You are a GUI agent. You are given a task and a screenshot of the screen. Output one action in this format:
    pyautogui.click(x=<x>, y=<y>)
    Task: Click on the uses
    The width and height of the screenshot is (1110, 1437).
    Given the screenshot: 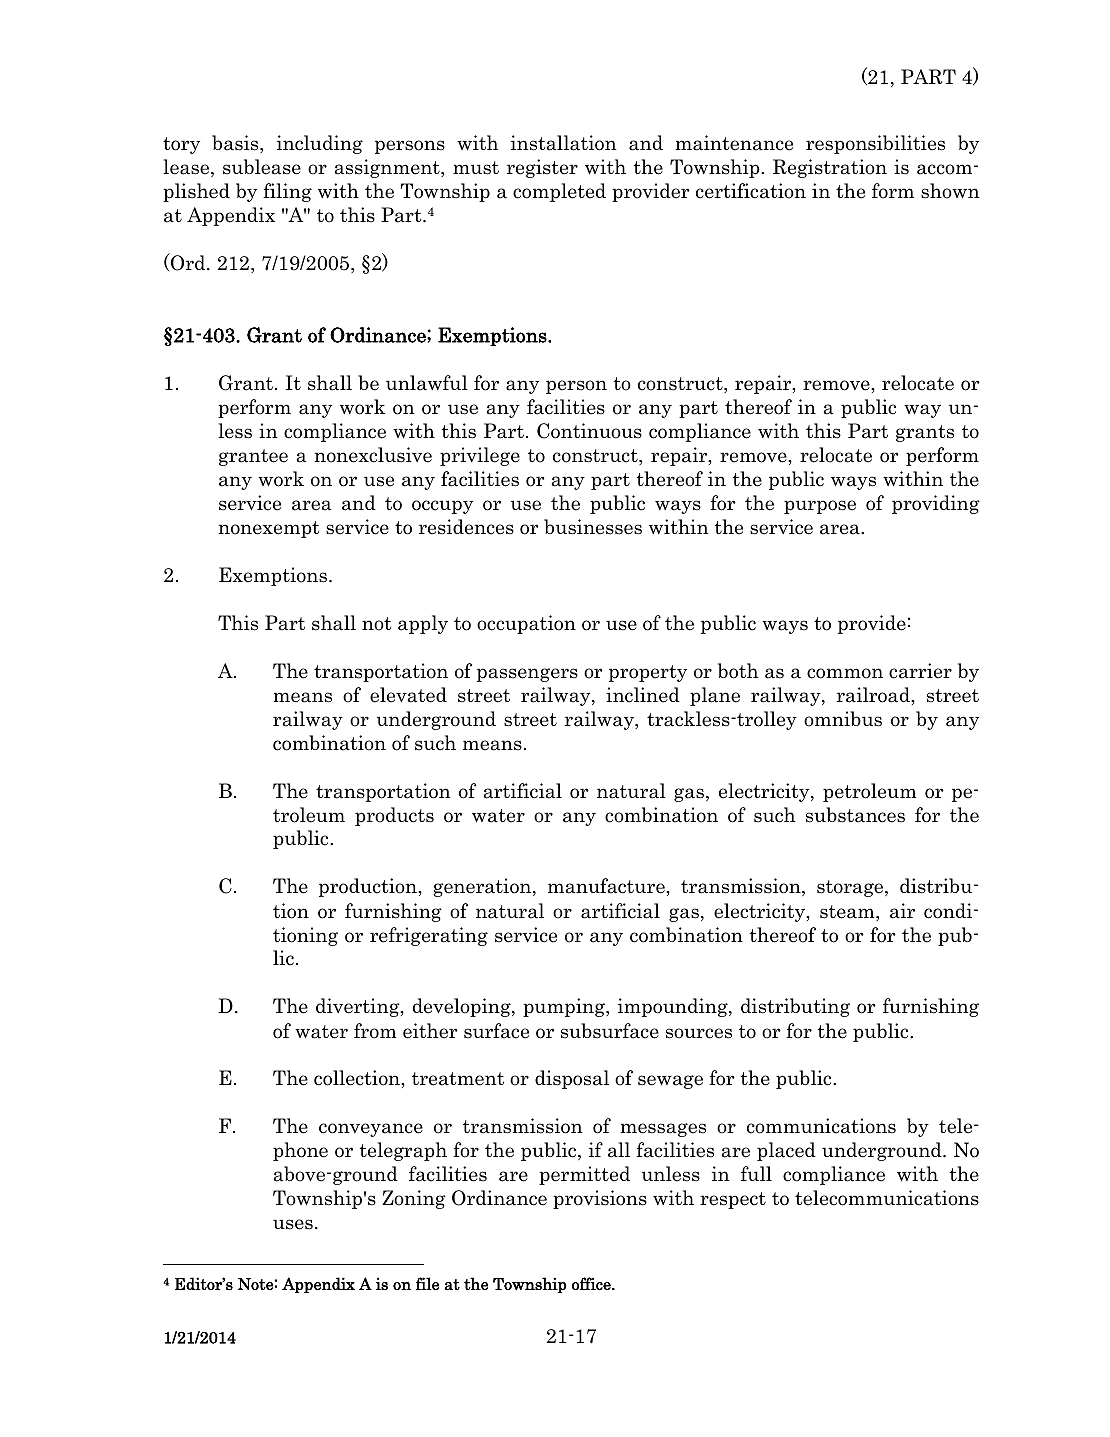 What is the action you would take?
    pyautogui.click(x=293, y=1224)
